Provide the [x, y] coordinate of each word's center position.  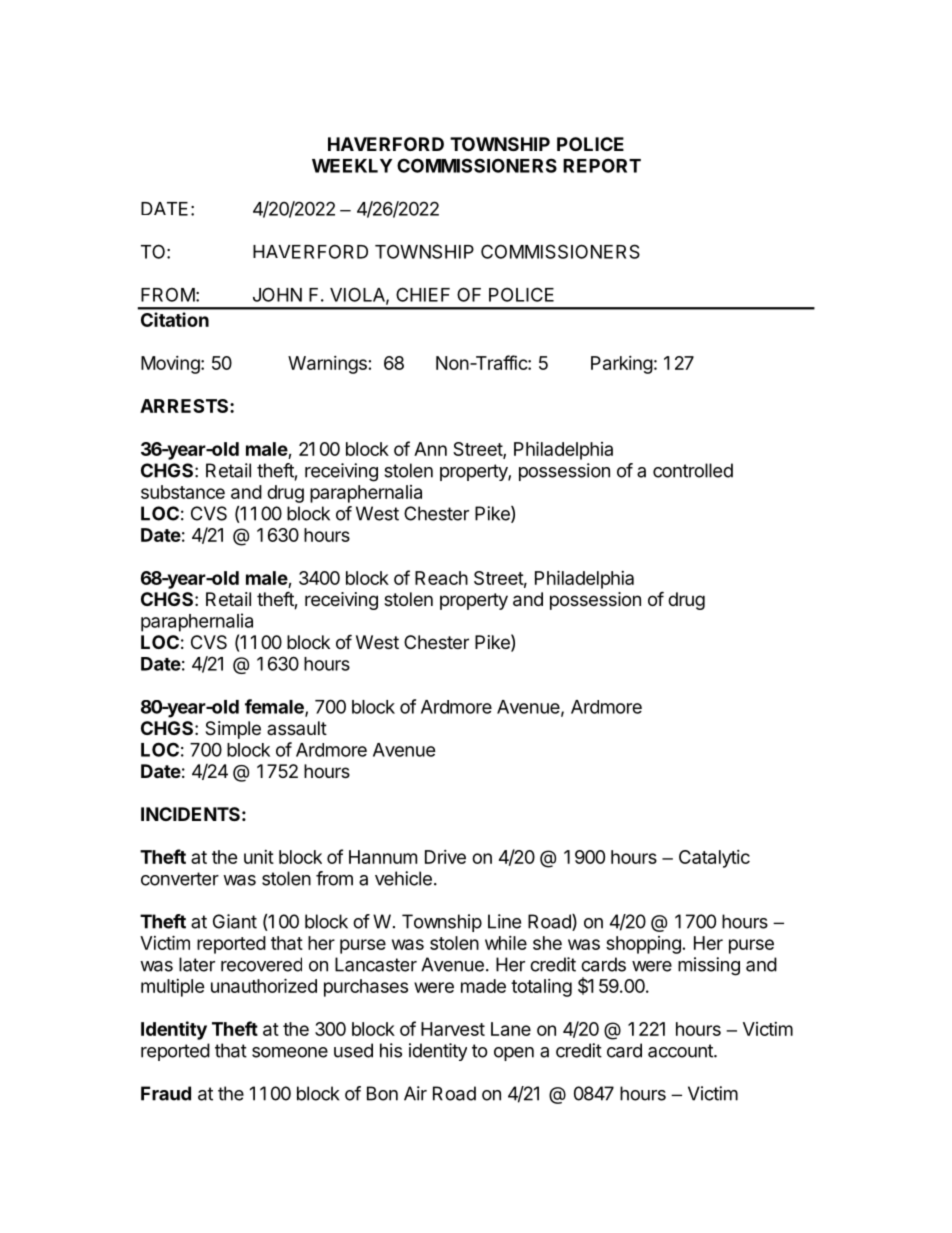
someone [290, 1052]
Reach [441, 578]
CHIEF [423, 294]
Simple [233, 730]
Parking [622, 365]
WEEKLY [352, 166]
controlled [693, 470]
